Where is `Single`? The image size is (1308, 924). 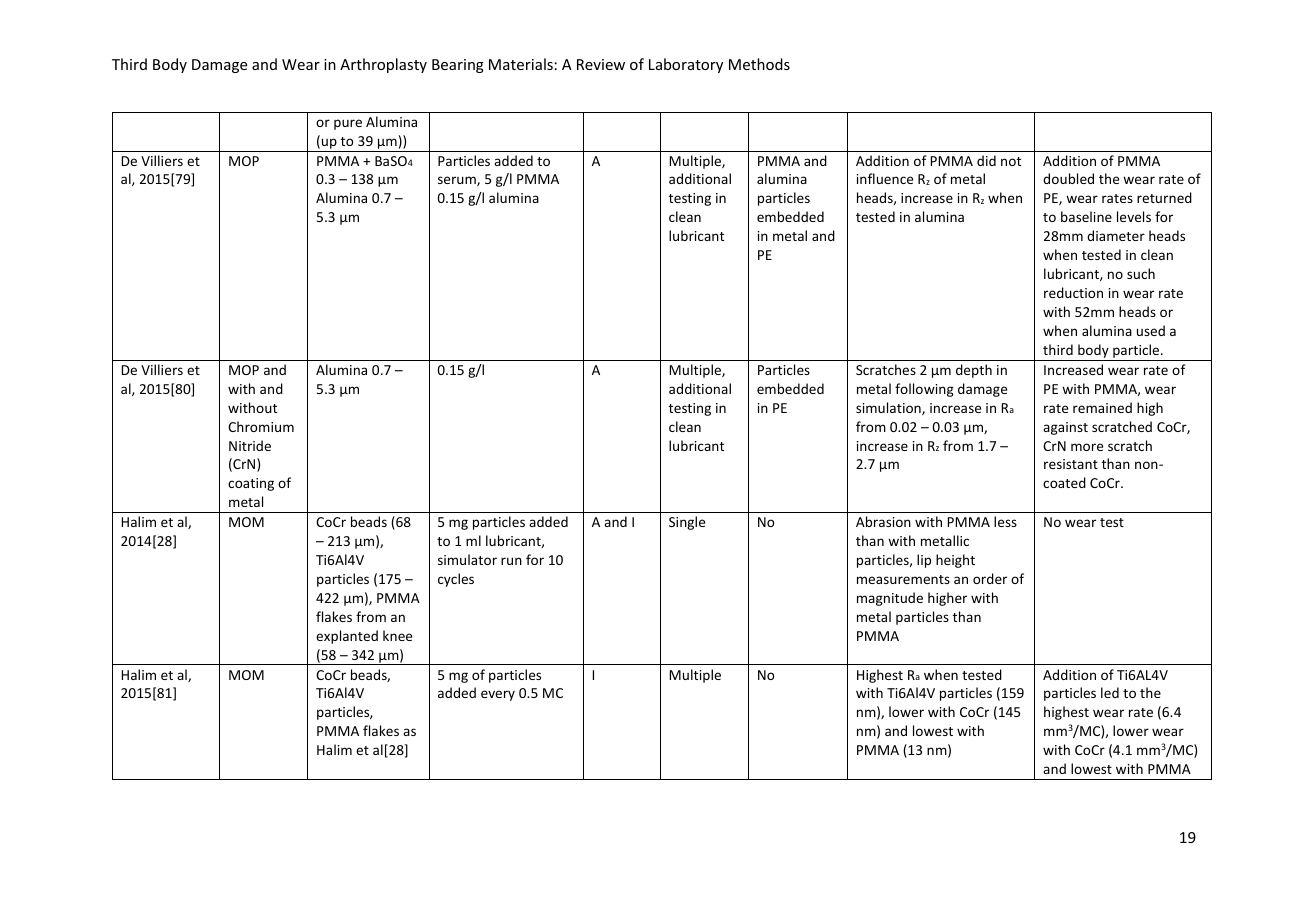
Single is located at coordinates (687, 523).
